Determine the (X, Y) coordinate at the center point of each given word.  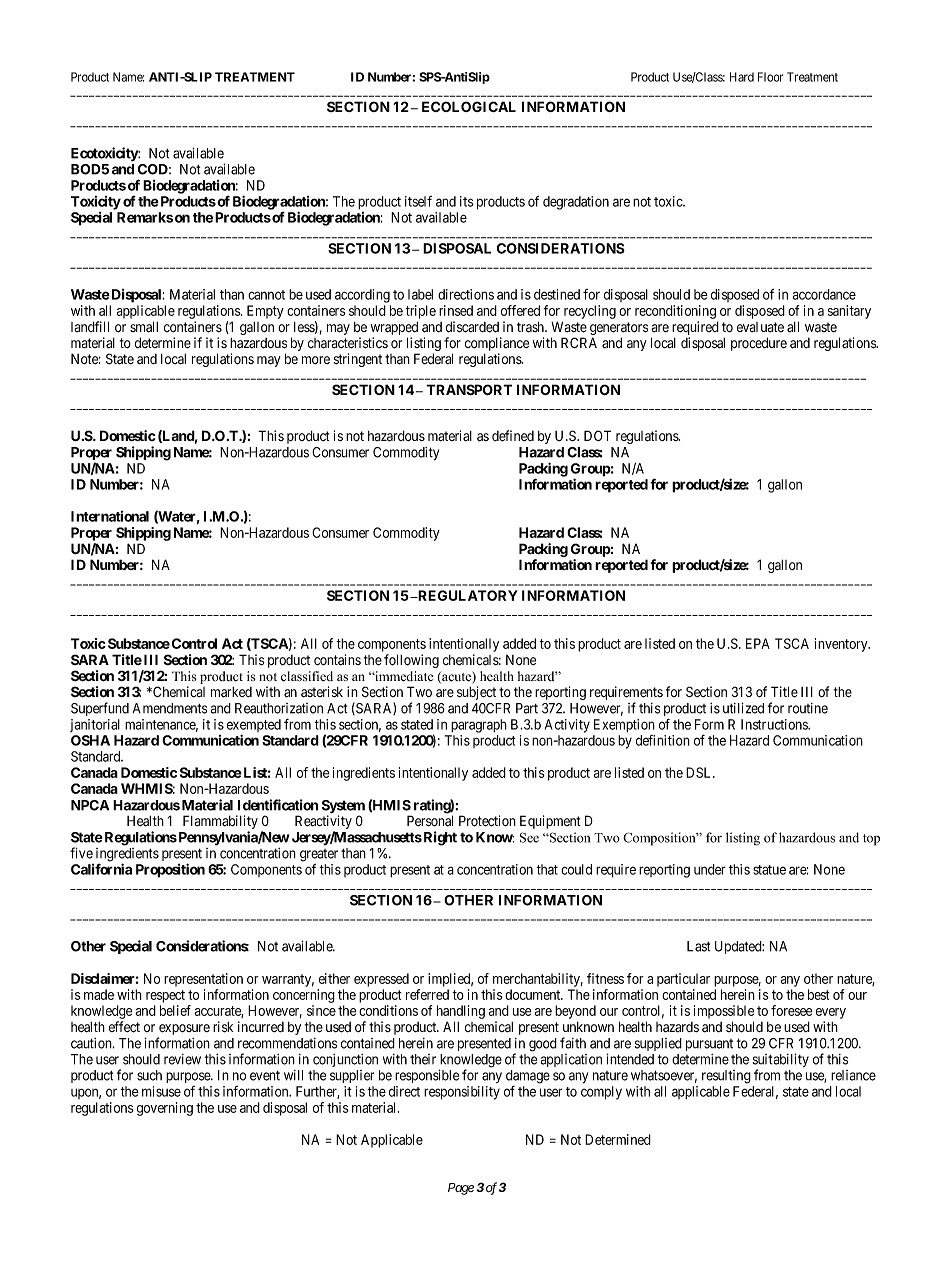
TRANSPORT (469, 390)
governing (165, 1109)
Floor (770, 77)
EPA (758, 643)
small (144, 327)
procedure (759, 344)
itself (418, 201)
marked (231, 692)
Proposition (170, 870)
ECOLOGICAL (469, 106)
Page (461, 1189)
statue (769, 870)
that (547, 869)
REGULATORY (467, 595)
